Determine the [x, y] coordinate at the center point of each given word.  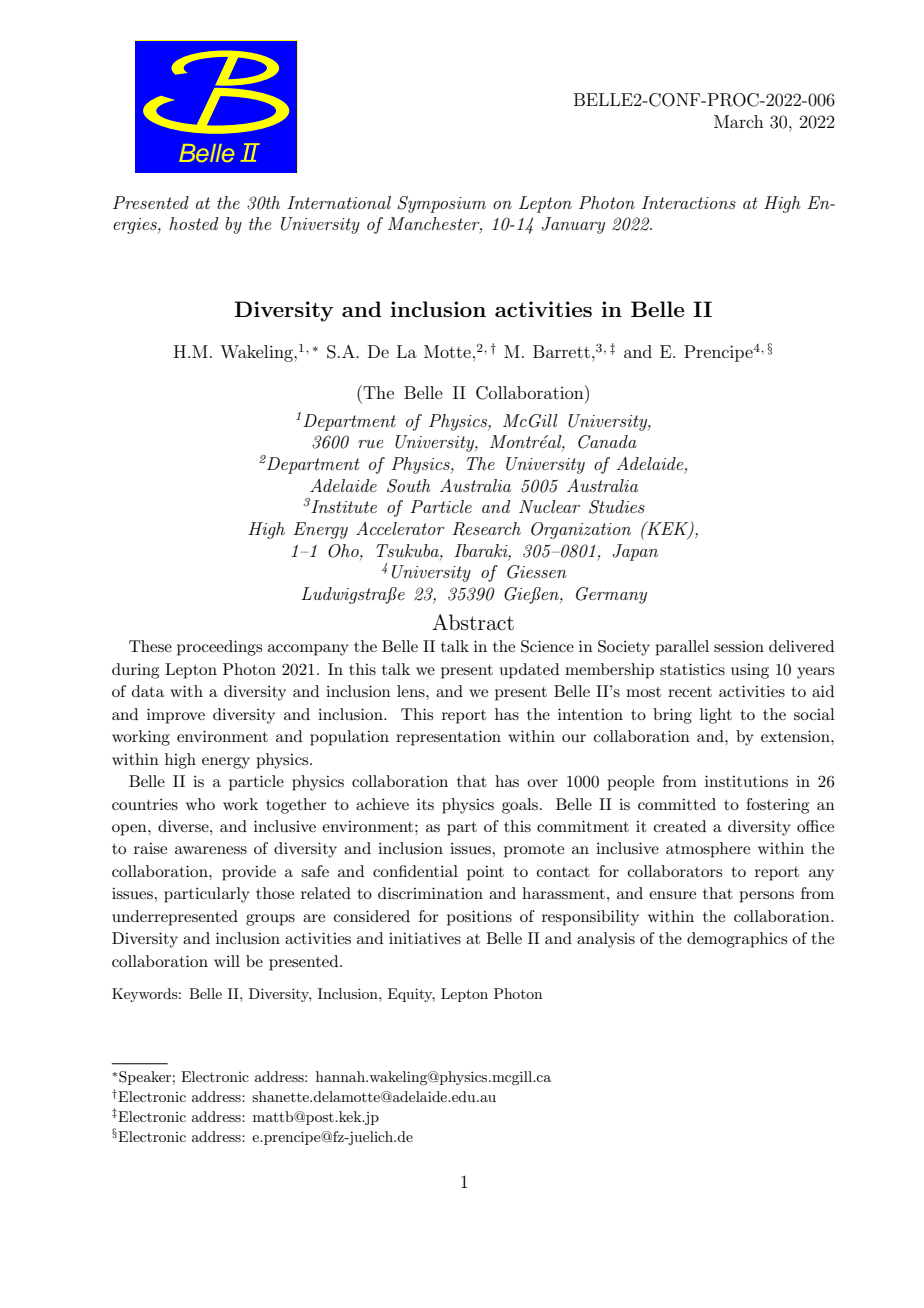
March [739, 121]
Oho [344, 551]
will [227, 961]
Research [486, 529]
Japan [635, 552]
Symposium [441, 204]
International [339, 202]
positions [479, 918]
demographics [737, 940]
